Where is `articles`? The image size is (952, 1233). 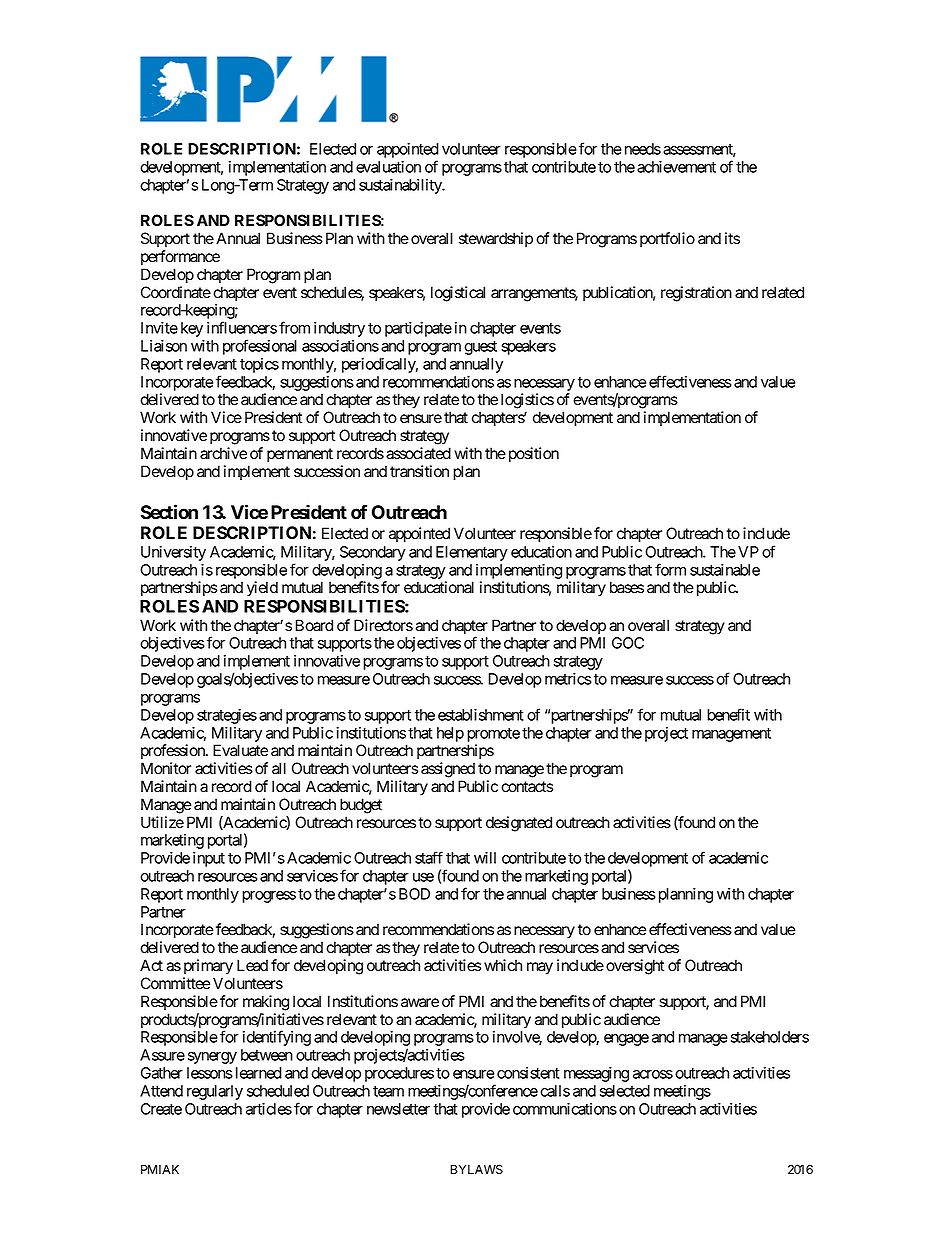
articles is located at coordinates (269, 1109).
